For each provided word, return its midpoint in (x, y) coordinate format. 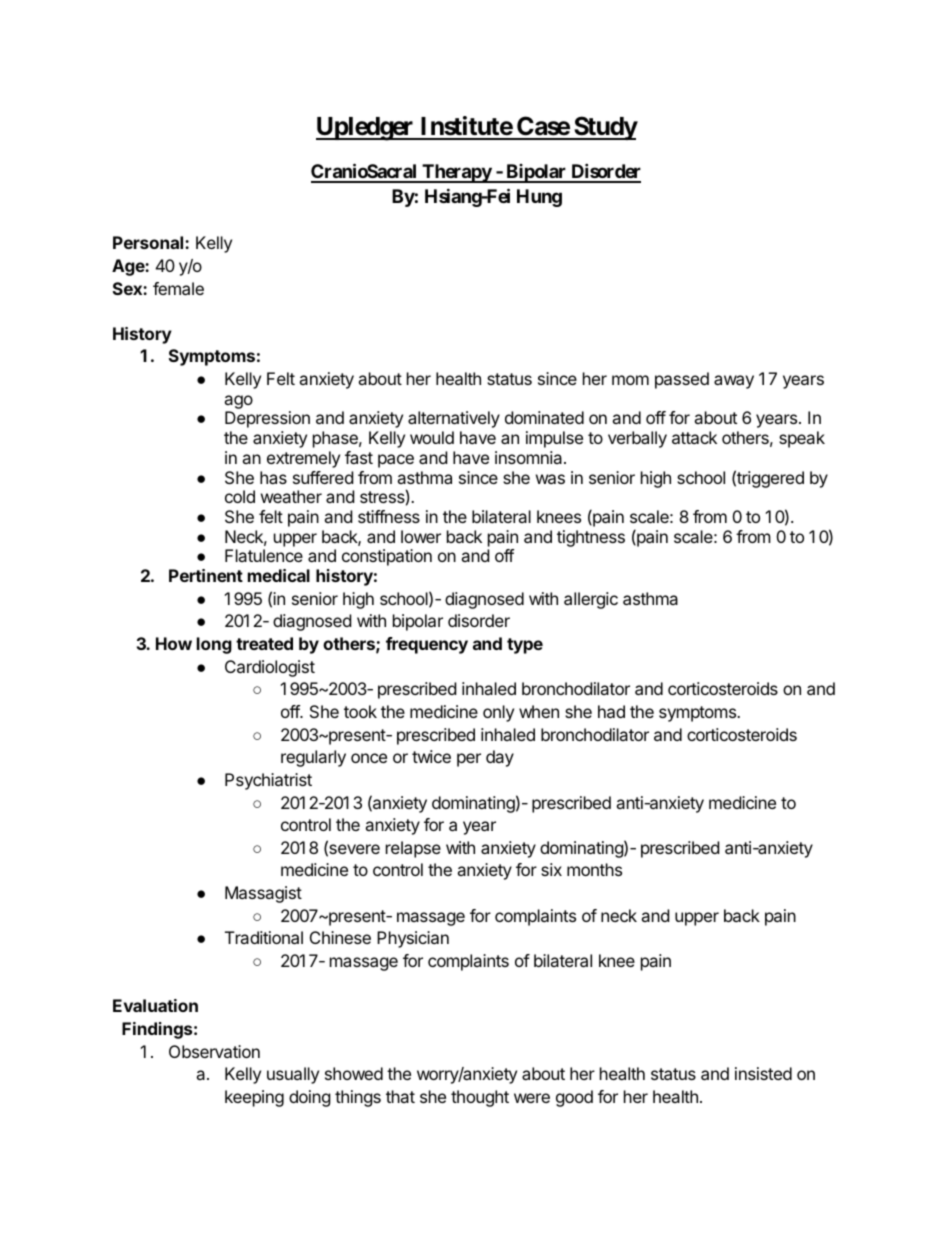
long (214, 645)
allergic (591, 600)
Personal (149, 242)
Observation (214, 1051)
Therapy (456, 173)
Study (605, 128)
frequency (427, 645)
